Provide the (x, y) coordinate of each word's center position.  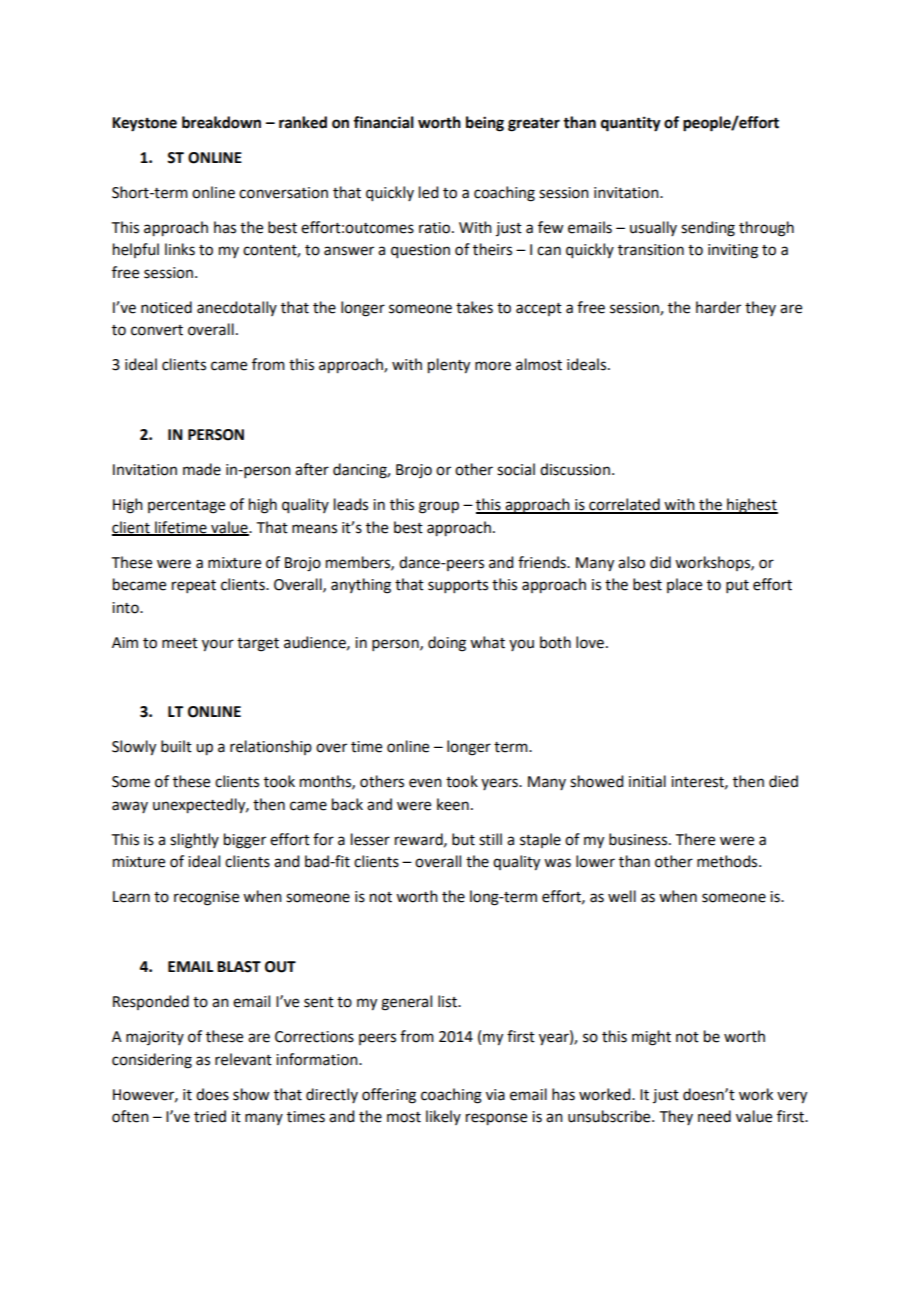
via (495, 1095)
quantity (631, 124)
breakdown (221, 122)
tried (210, 1116)
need (714, 1116)
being (485, 124)
